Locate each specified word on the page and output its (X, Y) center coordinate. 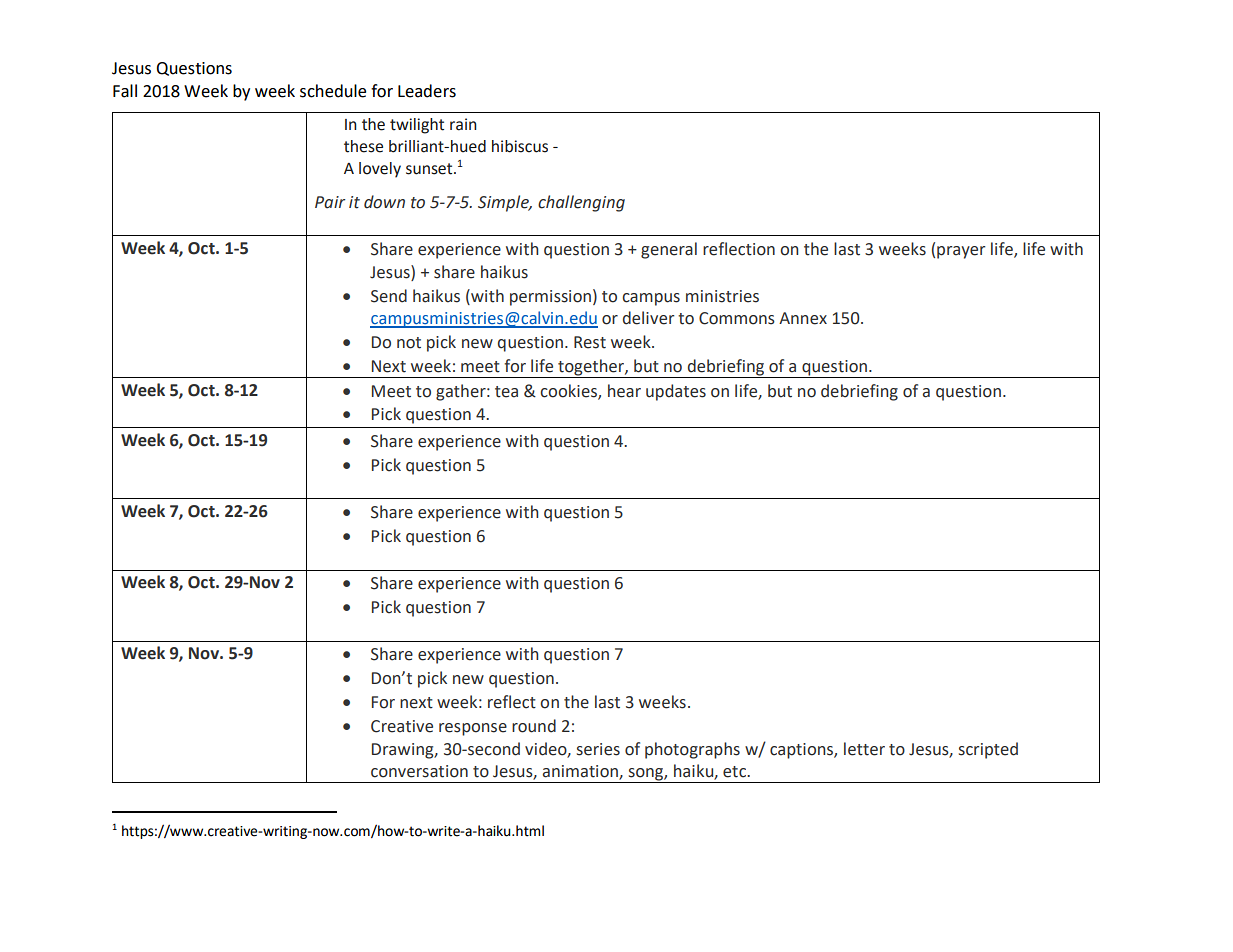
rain (463, 124)
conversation (419, 771)
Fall (125, 91)
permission (550, 298)
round (534, 726)
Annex (803, 318)
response (473, 729)
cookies (569, 391)
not (409, 343)
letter (864, 749)
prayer (961, 252)
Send (389, 296)
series (598, 749)
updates (676, 392)
